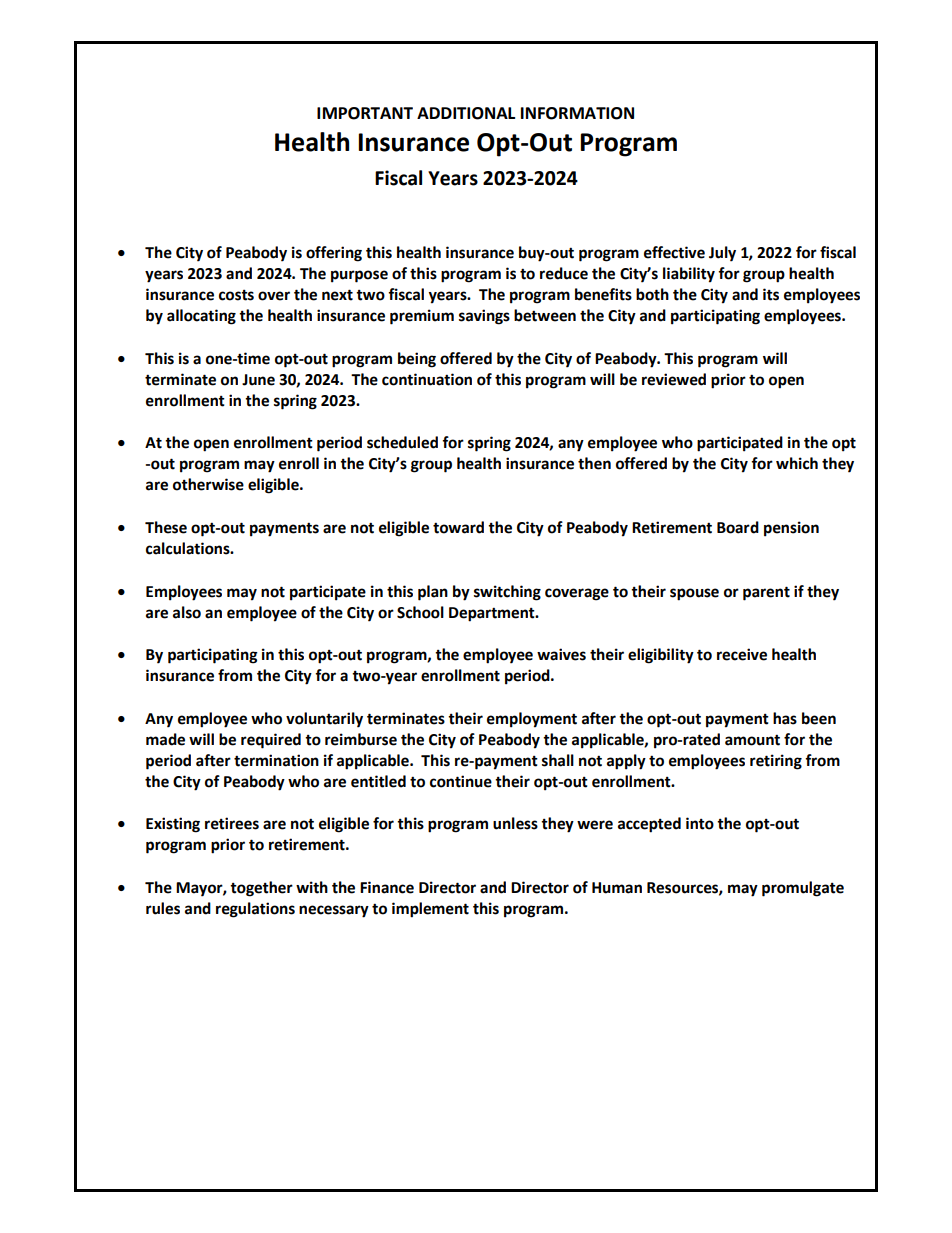 The height and width of the screenshot is (1233, 952). I want to click on Board, so click(738, 527).
